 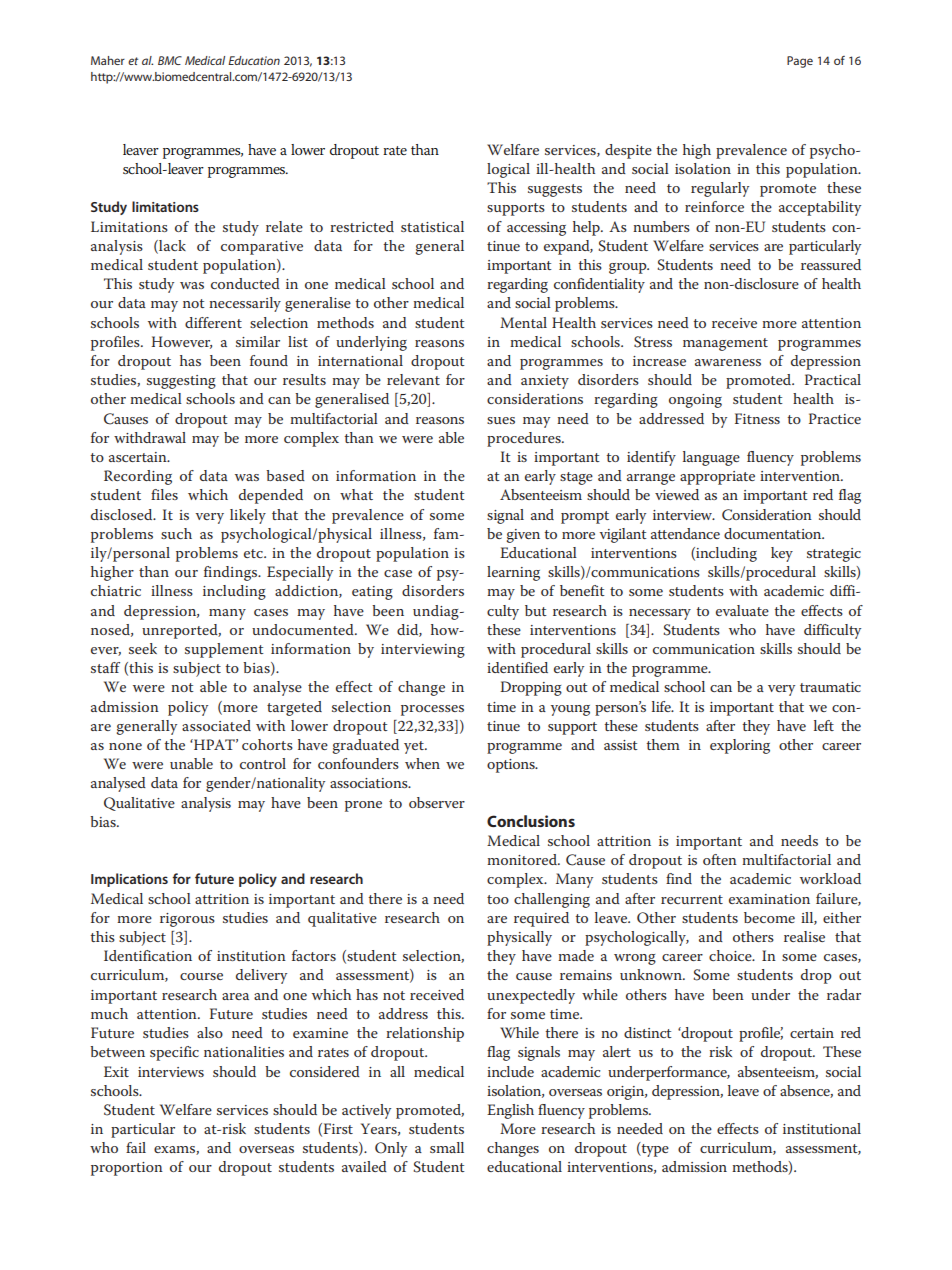 What do you see at coordinates (170, 60) in the image?
I see `BMC` at bounding box center [170, 60].
